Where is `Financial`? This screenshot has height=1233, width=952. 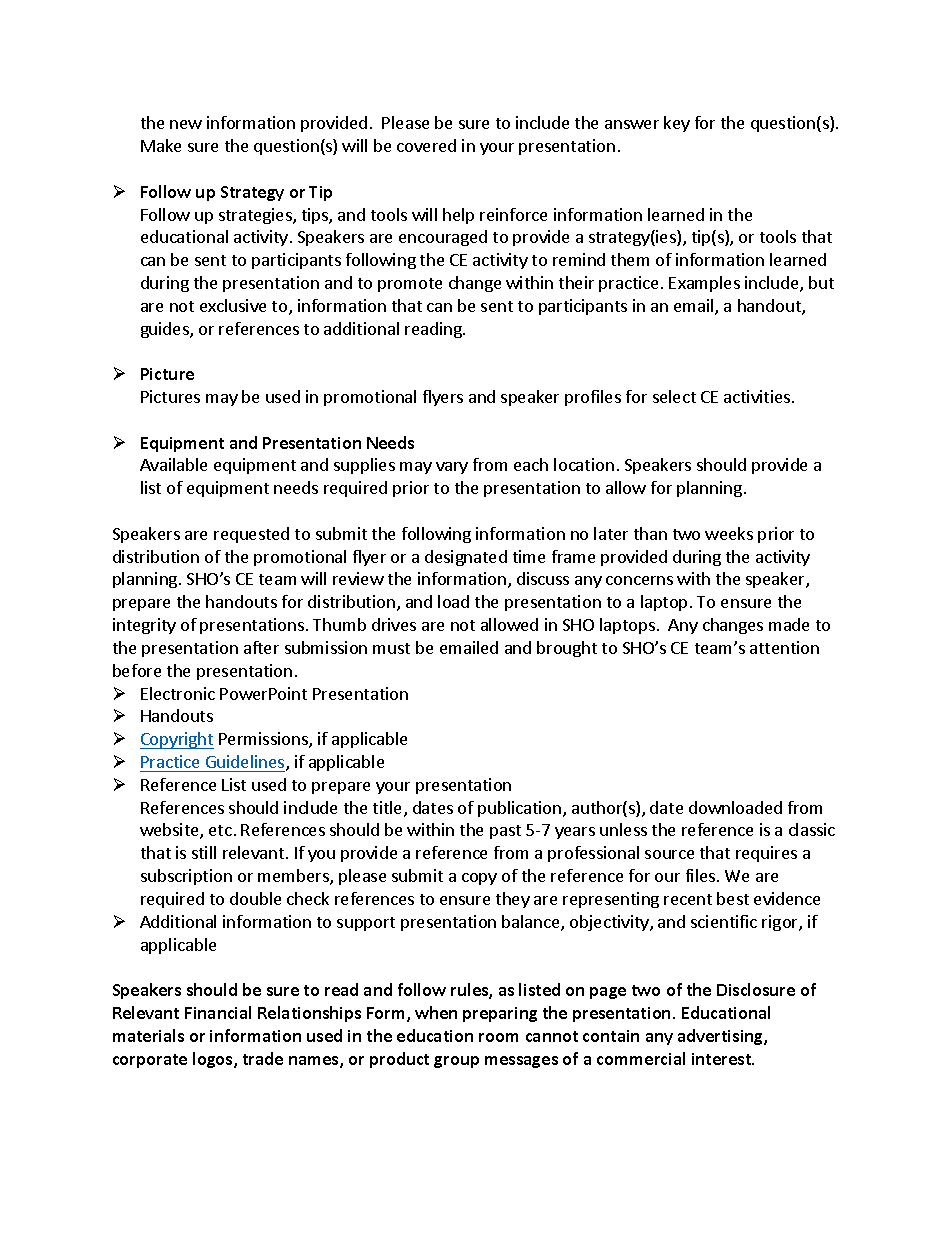
Financial is located at coordinates (218, 1012).
